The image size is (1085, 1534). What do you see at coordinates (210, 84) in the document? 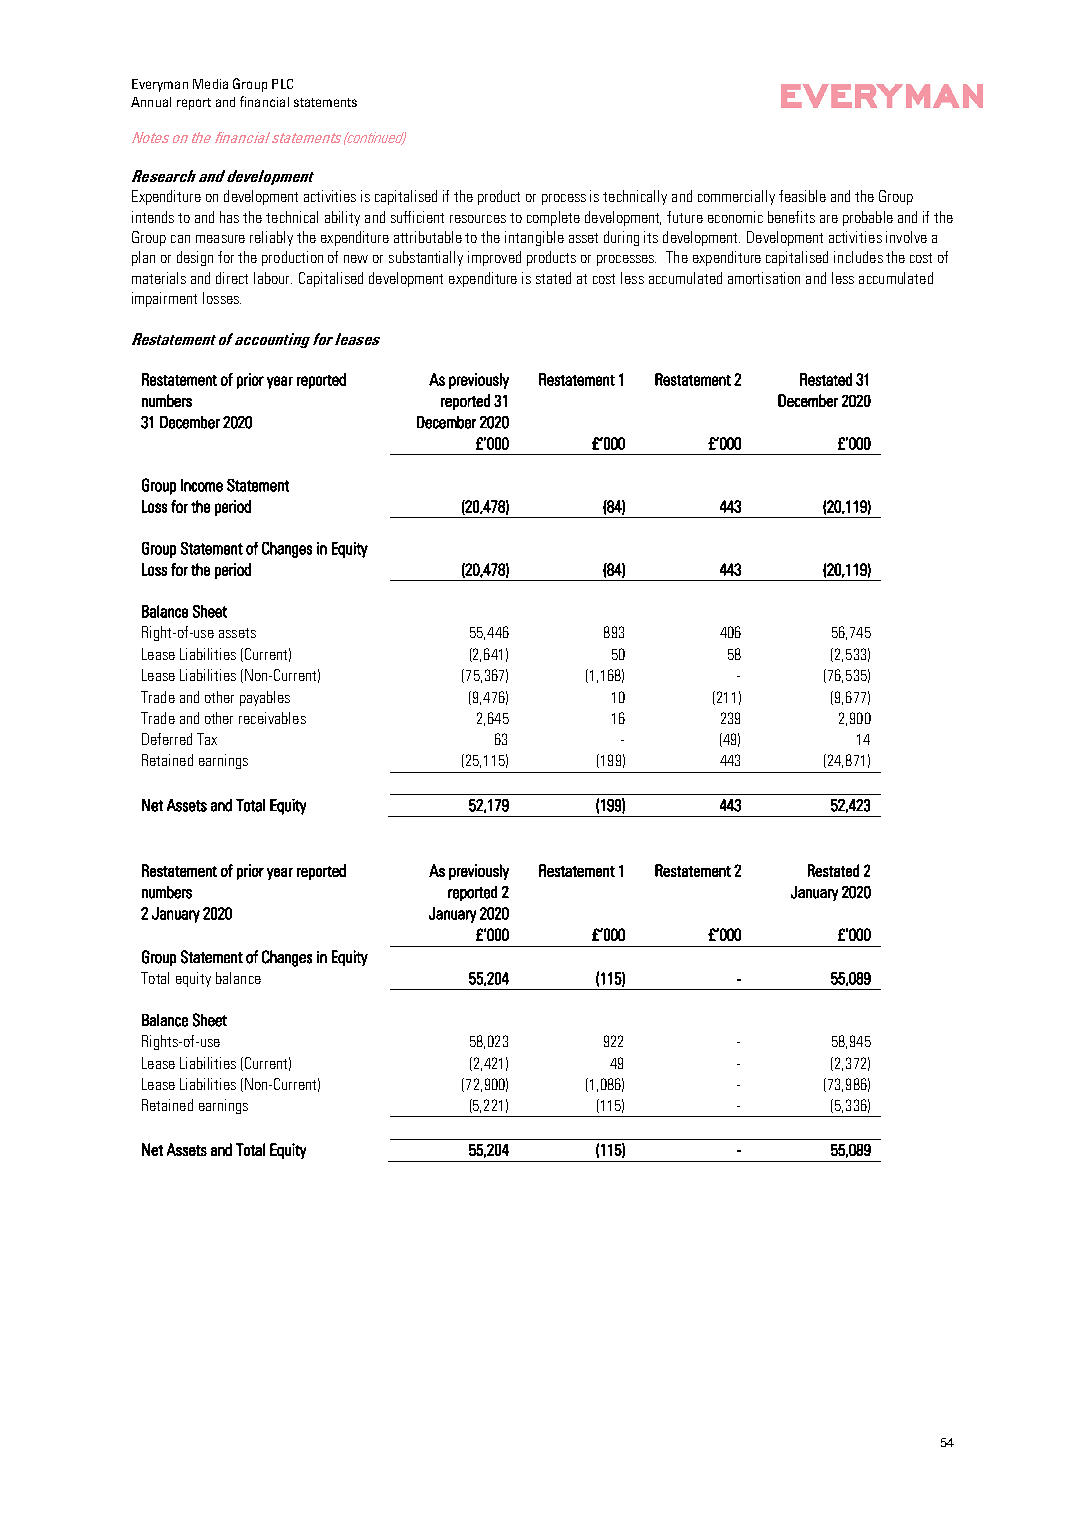
I see `Media` at bounding box center [210, 84].
